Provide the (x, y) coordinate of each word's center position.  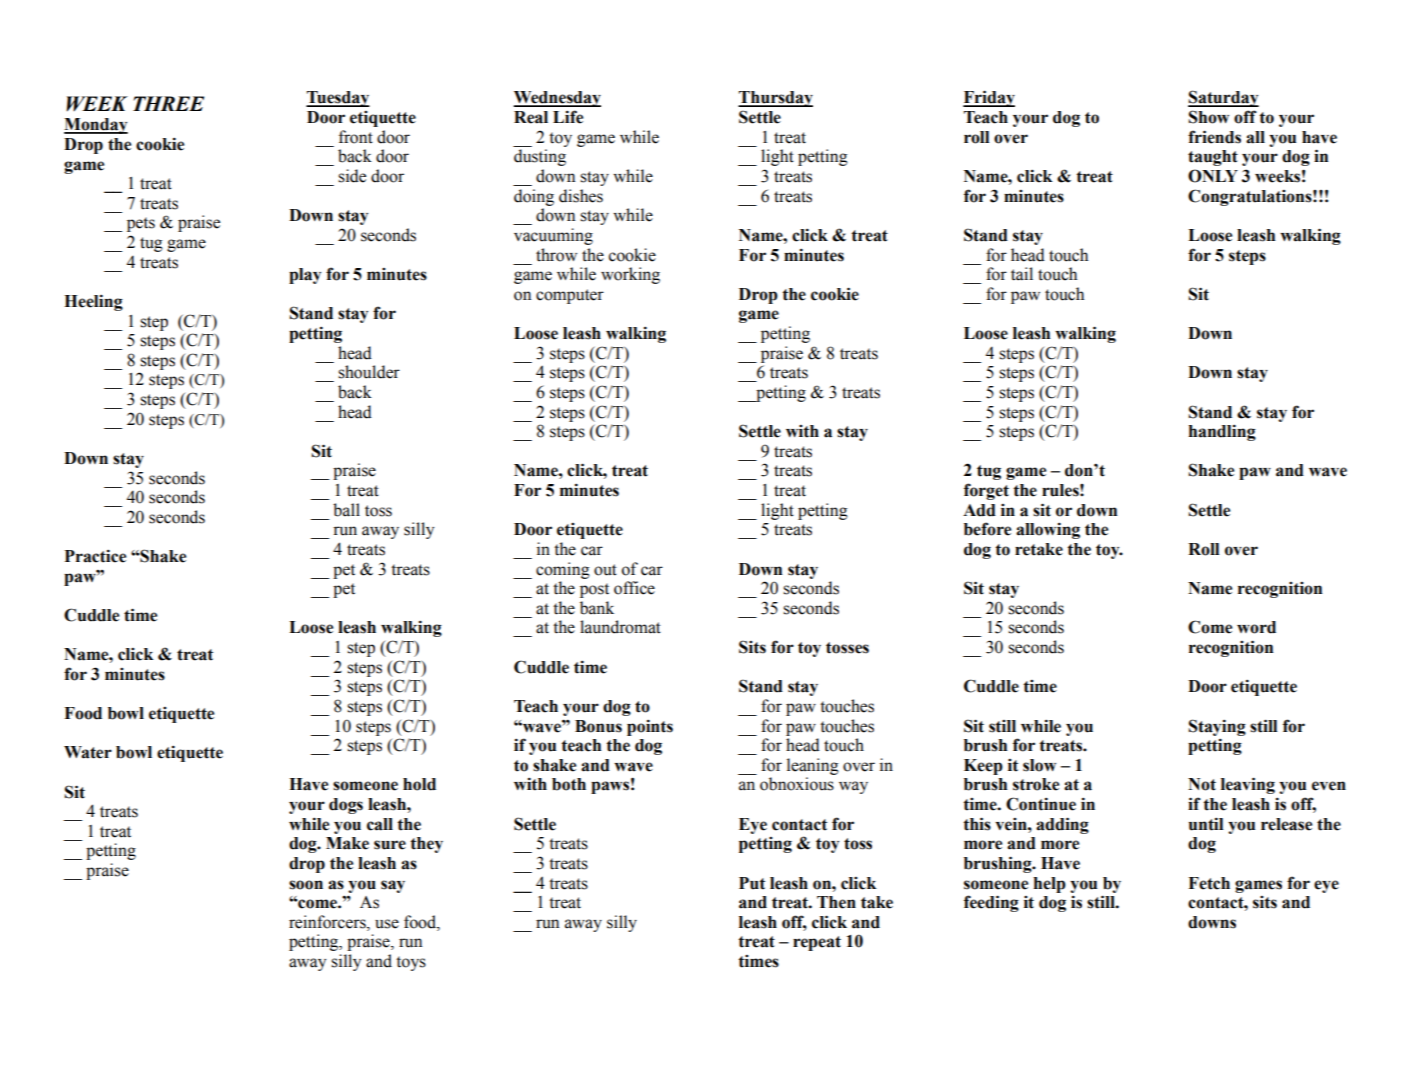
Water (88, 752)
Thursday (775, 99)
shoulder (369, 372)
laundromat (620, 627)
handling (1222, 432)
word (1256, 627)
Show (1208, 117)
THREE (168, 103)
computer (570, 296)
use (387, 924)
